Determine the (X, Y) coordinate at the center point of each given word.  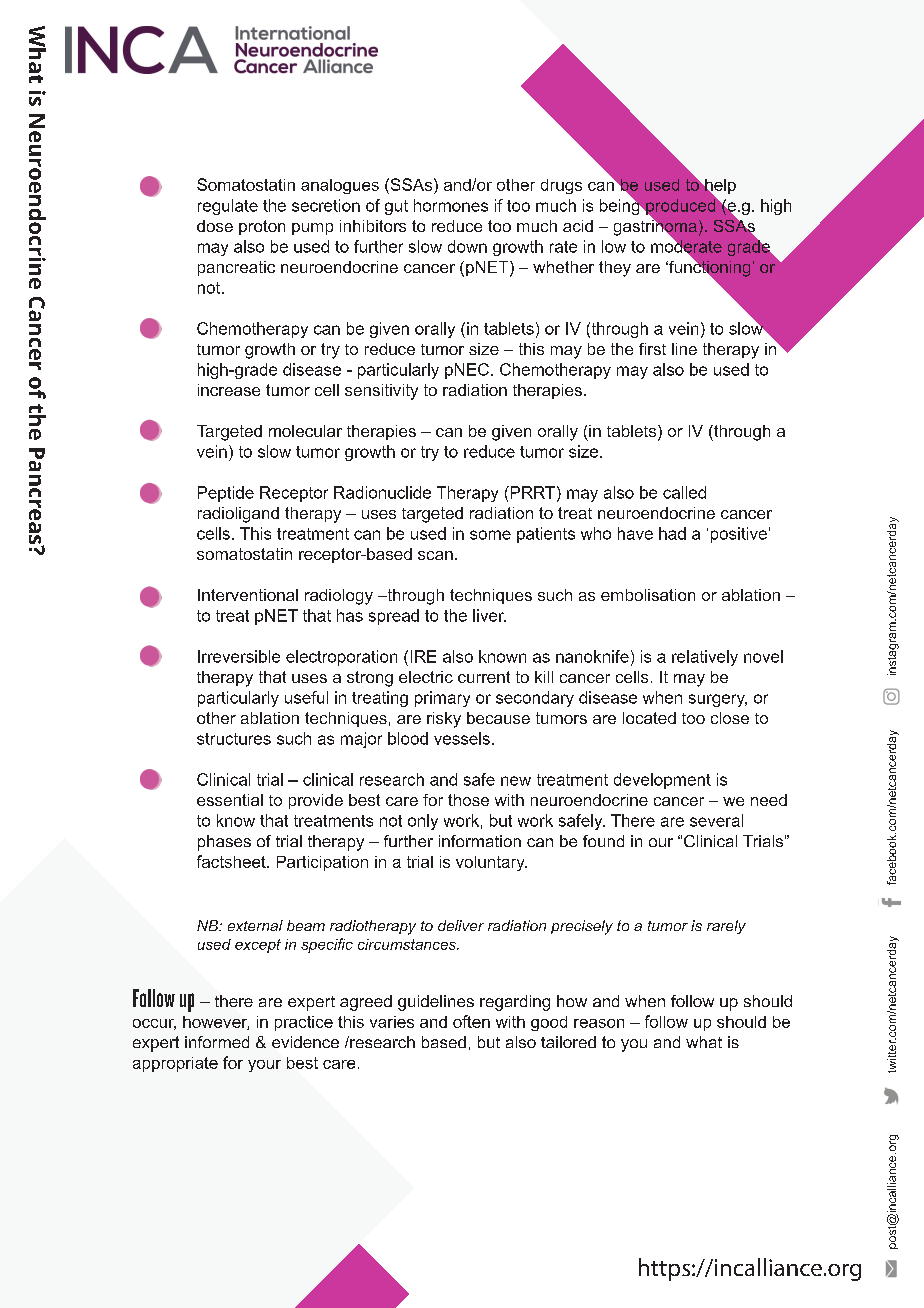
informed (217, 1042)
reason (599, 1023)
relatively (705, 658)
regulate (228, 207)
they (615, 269)
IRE (423, 656)
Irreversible (239, 656)
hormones (451, 205)
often (471, 1021)
